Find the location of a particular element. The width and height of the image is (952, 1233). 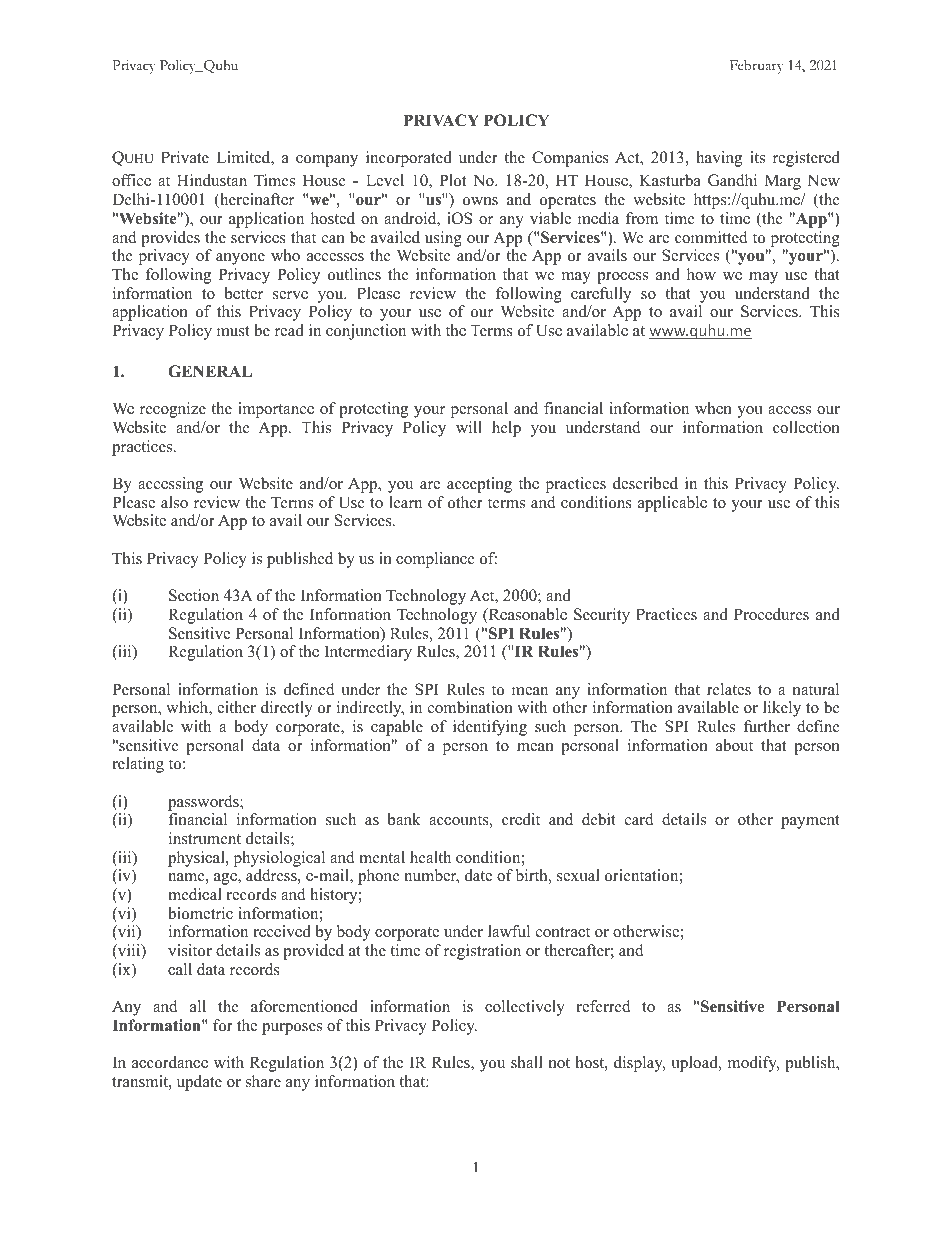

February is located at coordinates (757, 67).
